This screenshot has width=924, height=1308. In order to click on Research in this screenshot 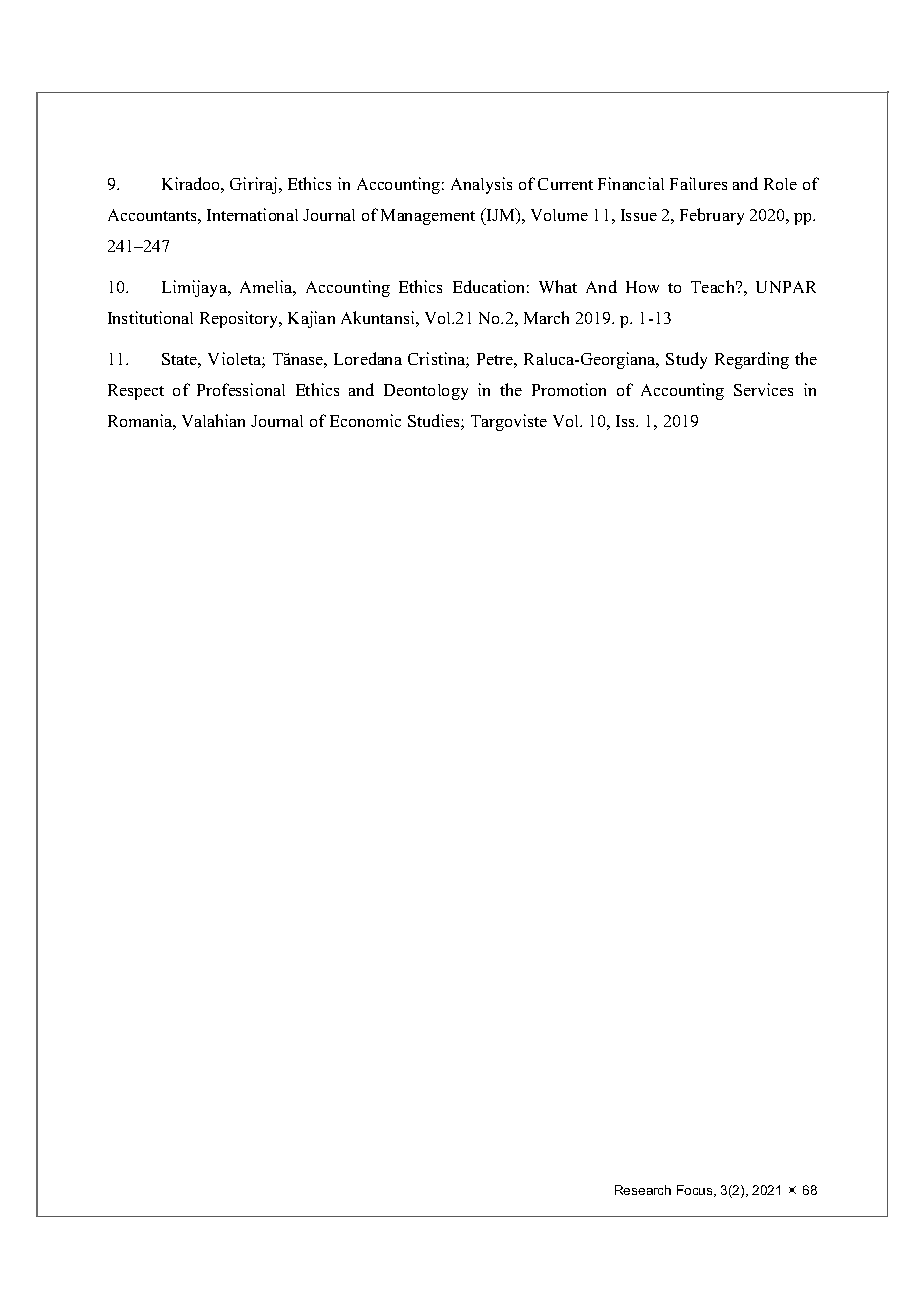, I will do `click(643, 1190)`.
